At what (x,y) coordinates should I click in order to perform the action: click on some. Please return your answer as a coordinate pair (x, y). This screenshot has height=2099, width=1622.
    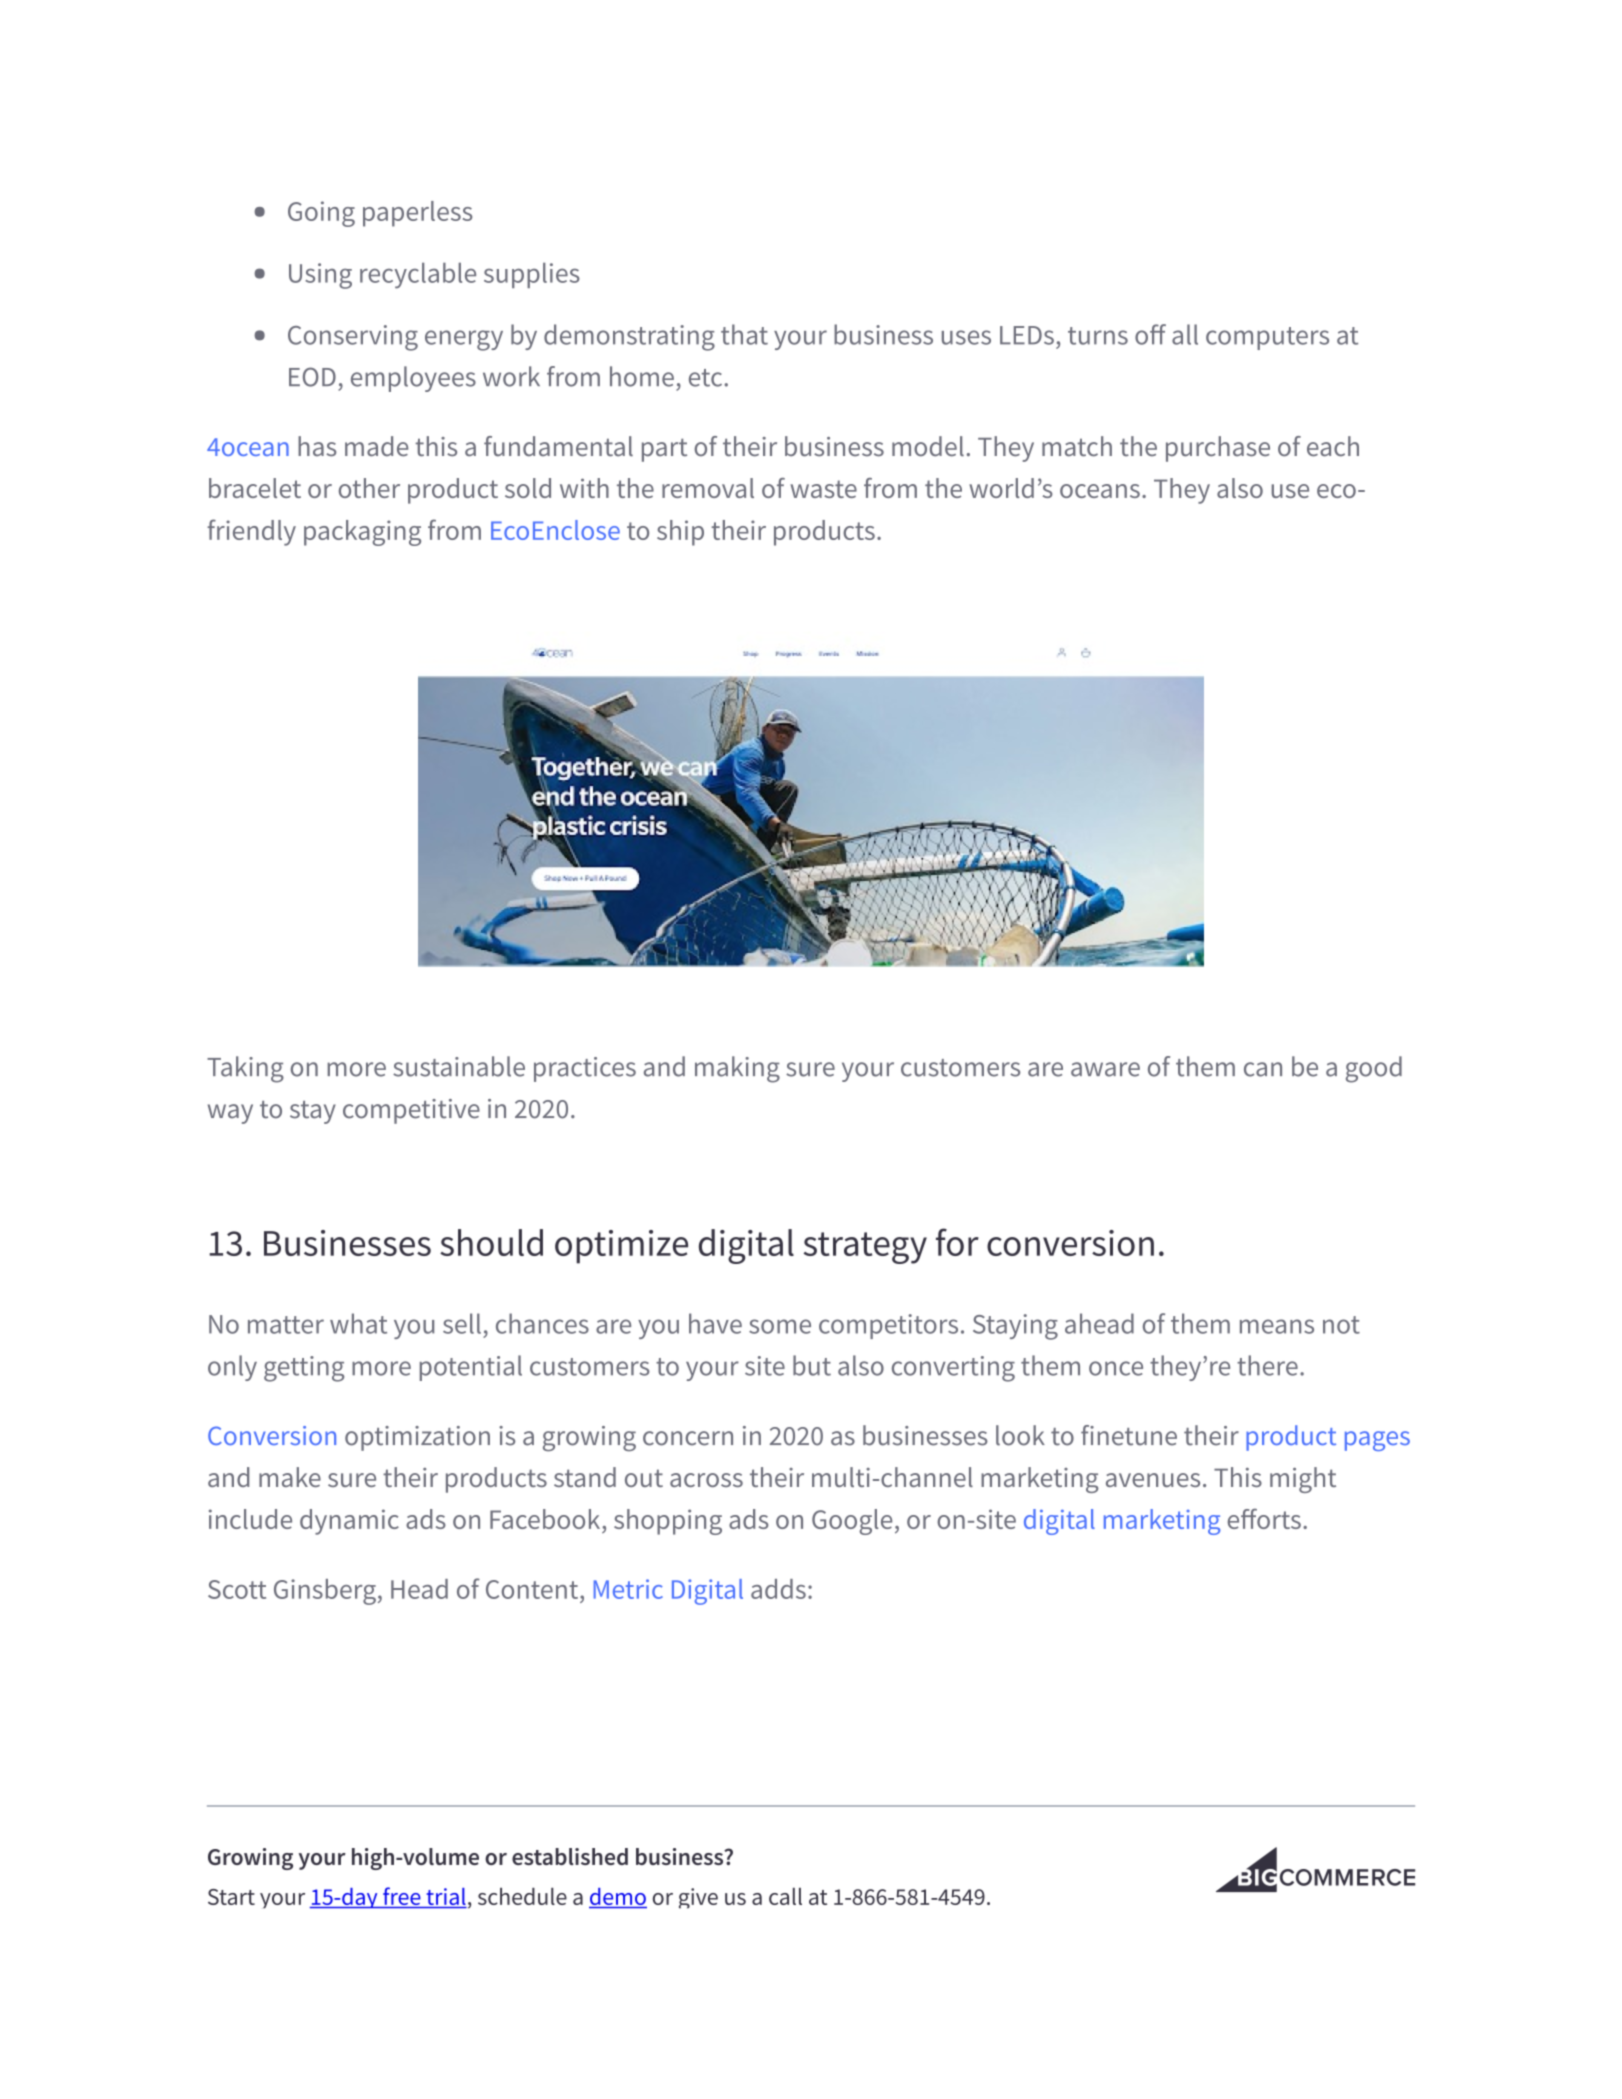
    Looking at the image, I should click on (780, 1326).
